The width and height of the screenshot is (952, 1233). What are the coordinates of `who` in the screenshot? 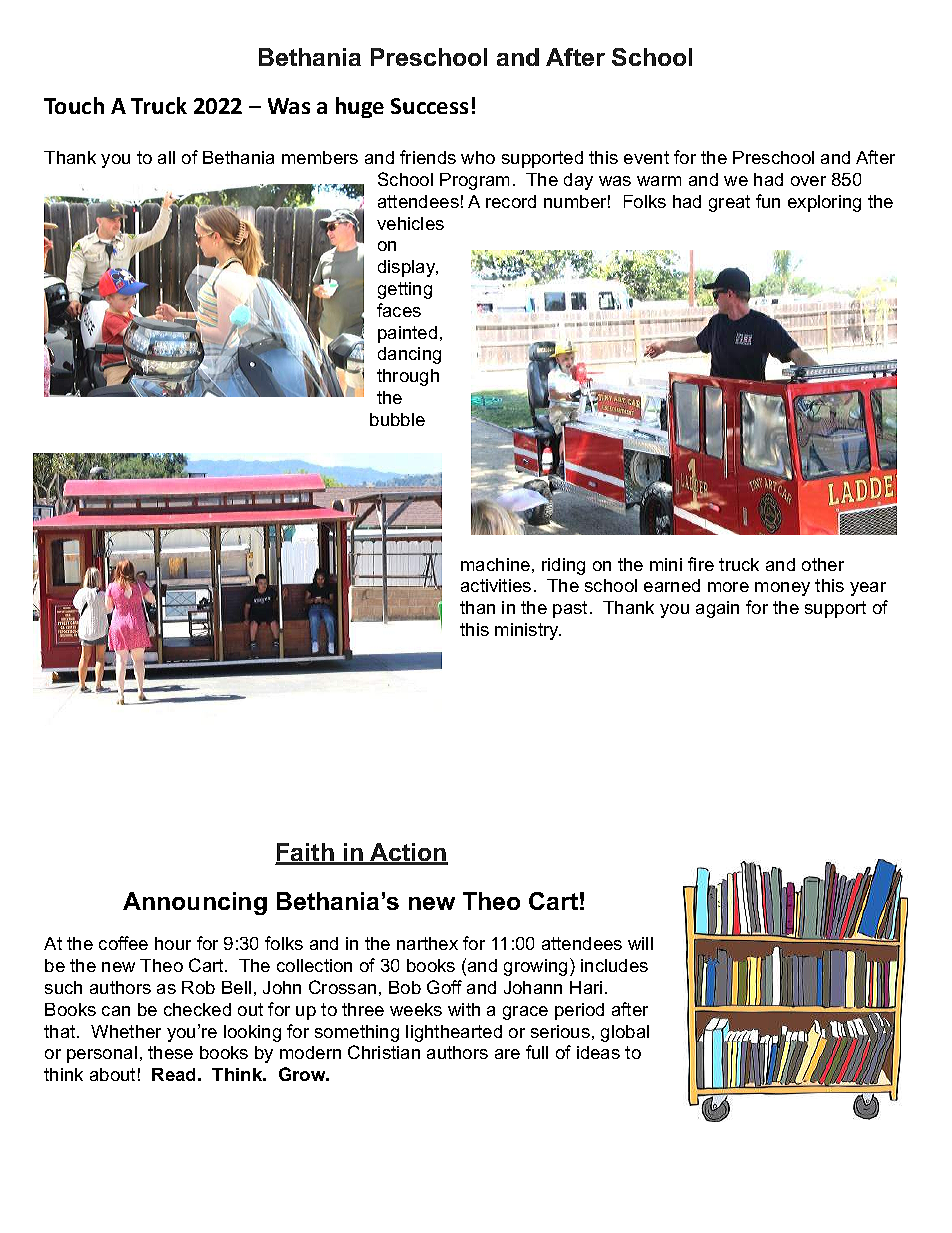 It's located at (478, 157).
